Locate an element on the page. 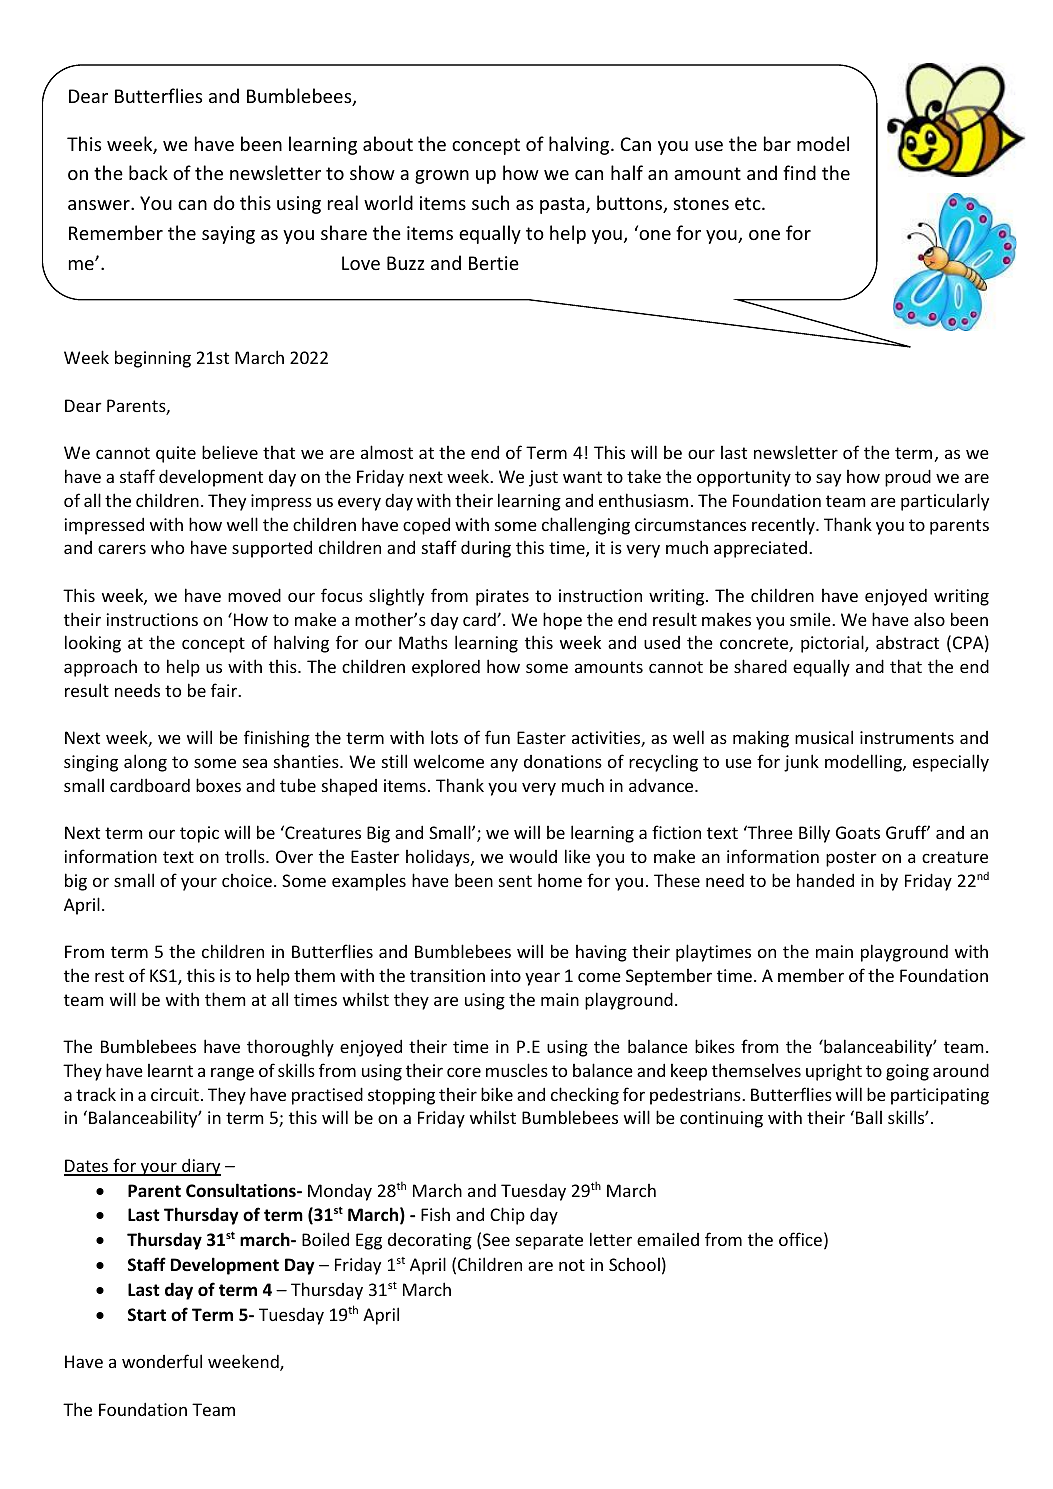 This document has width=1053, height=1489. back is located at coordinates (148, 172).
